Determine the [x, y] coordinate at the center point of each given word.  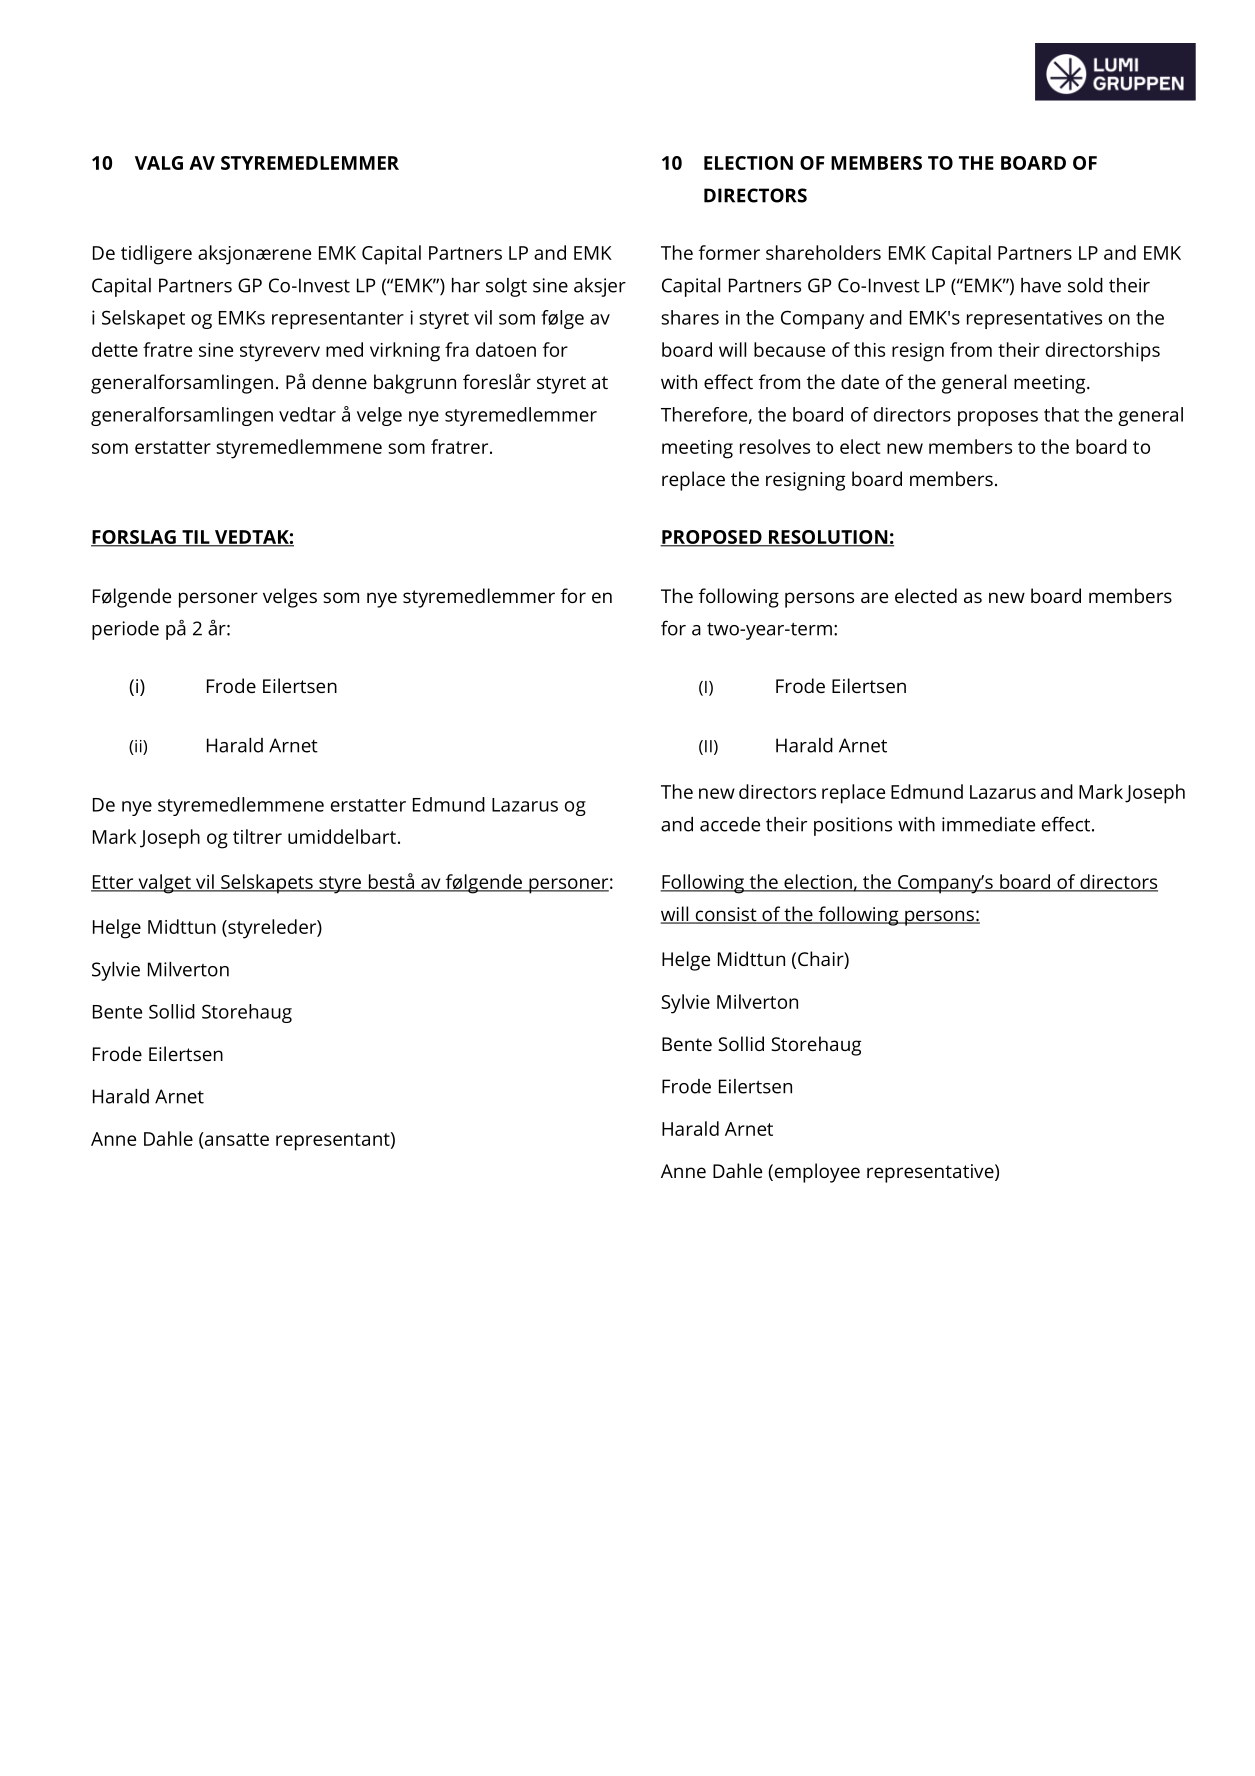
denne [339, 381]
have [1041, 285]
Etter [113, 883]
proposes [998, 418]
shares [690, 317]
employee [816, 1173]
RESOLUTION [828, 538]
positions [853, 826]
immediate [988, 824]
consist [726, 915]
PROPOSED [712, 538]
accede [730, 824]
